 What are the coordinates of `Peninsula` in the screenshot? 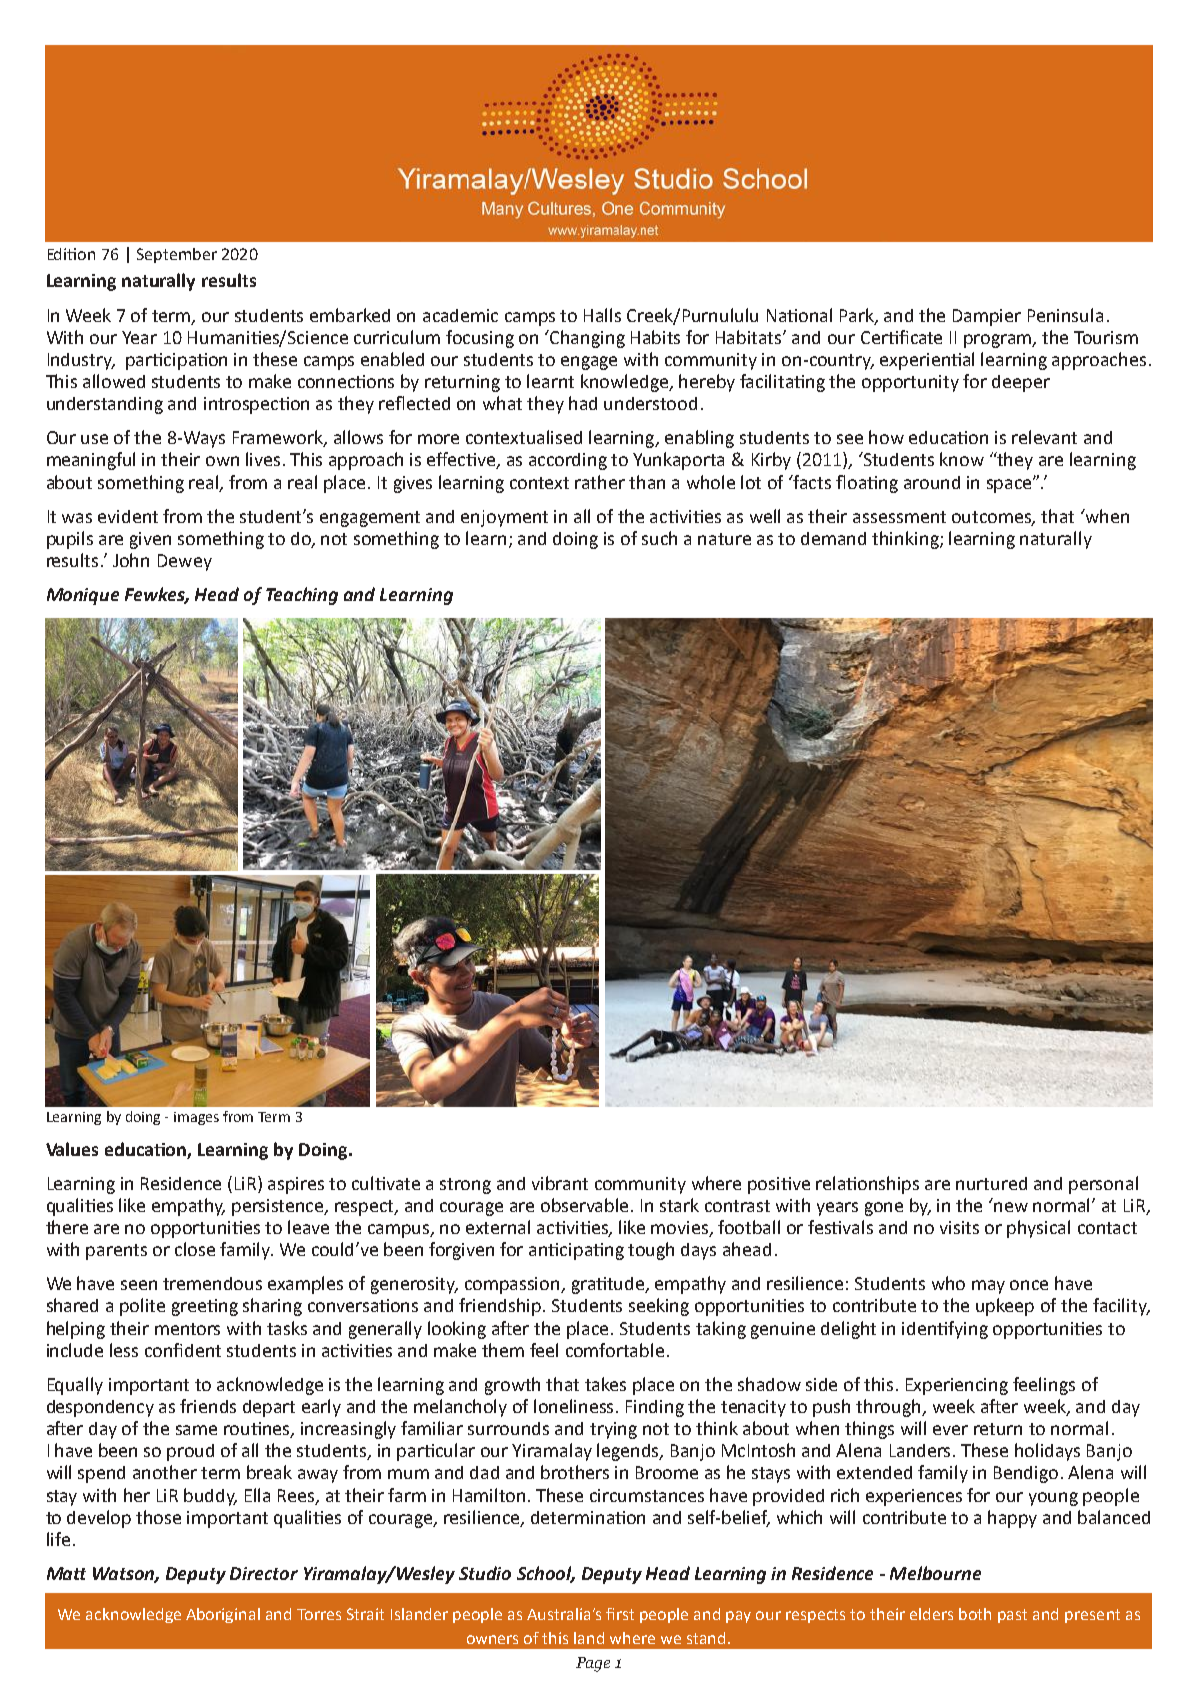 It's located at (1065, 315).
